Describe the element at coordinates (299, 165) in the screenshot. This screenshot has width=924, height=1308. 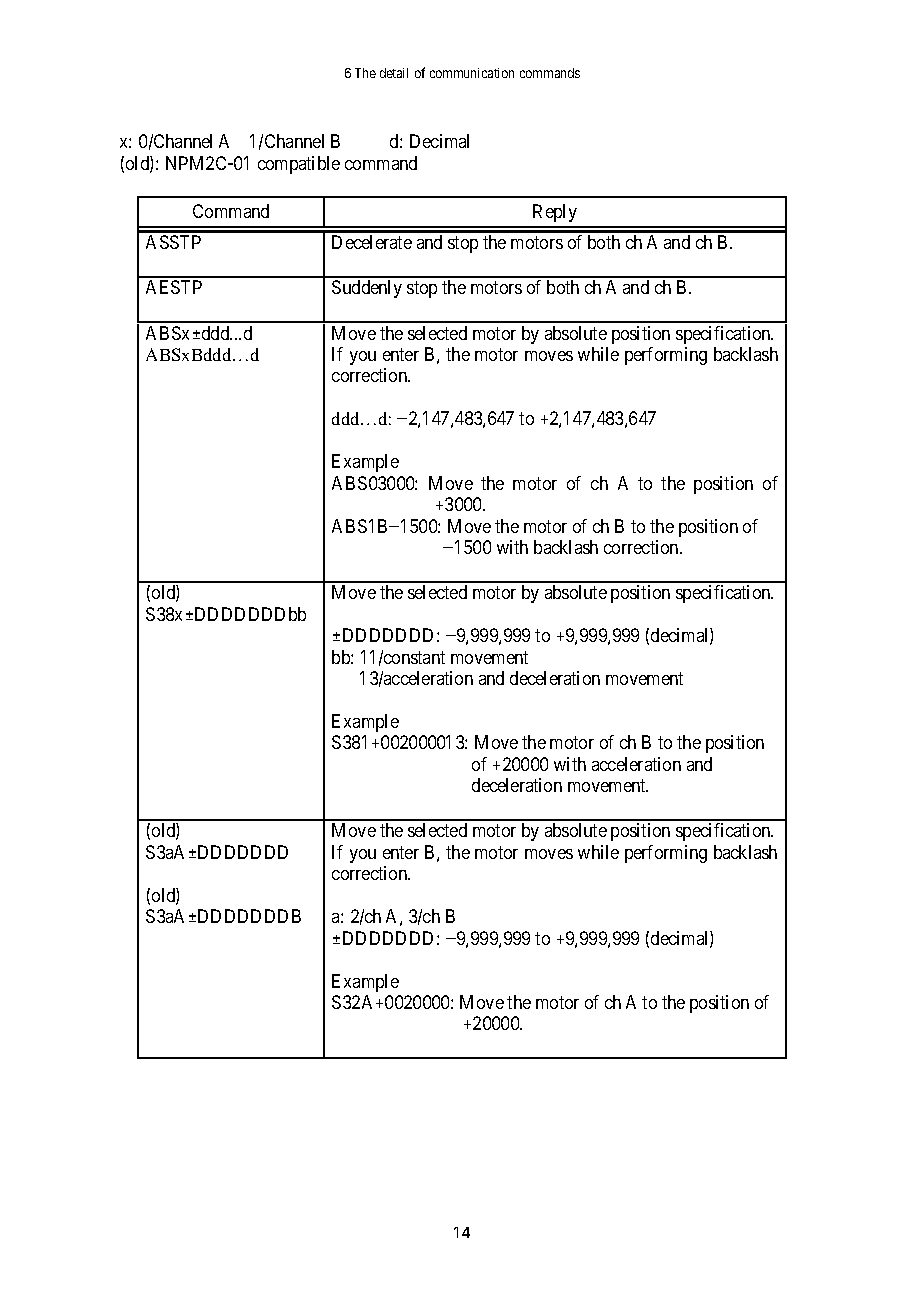
I see `compatible` at that location.
